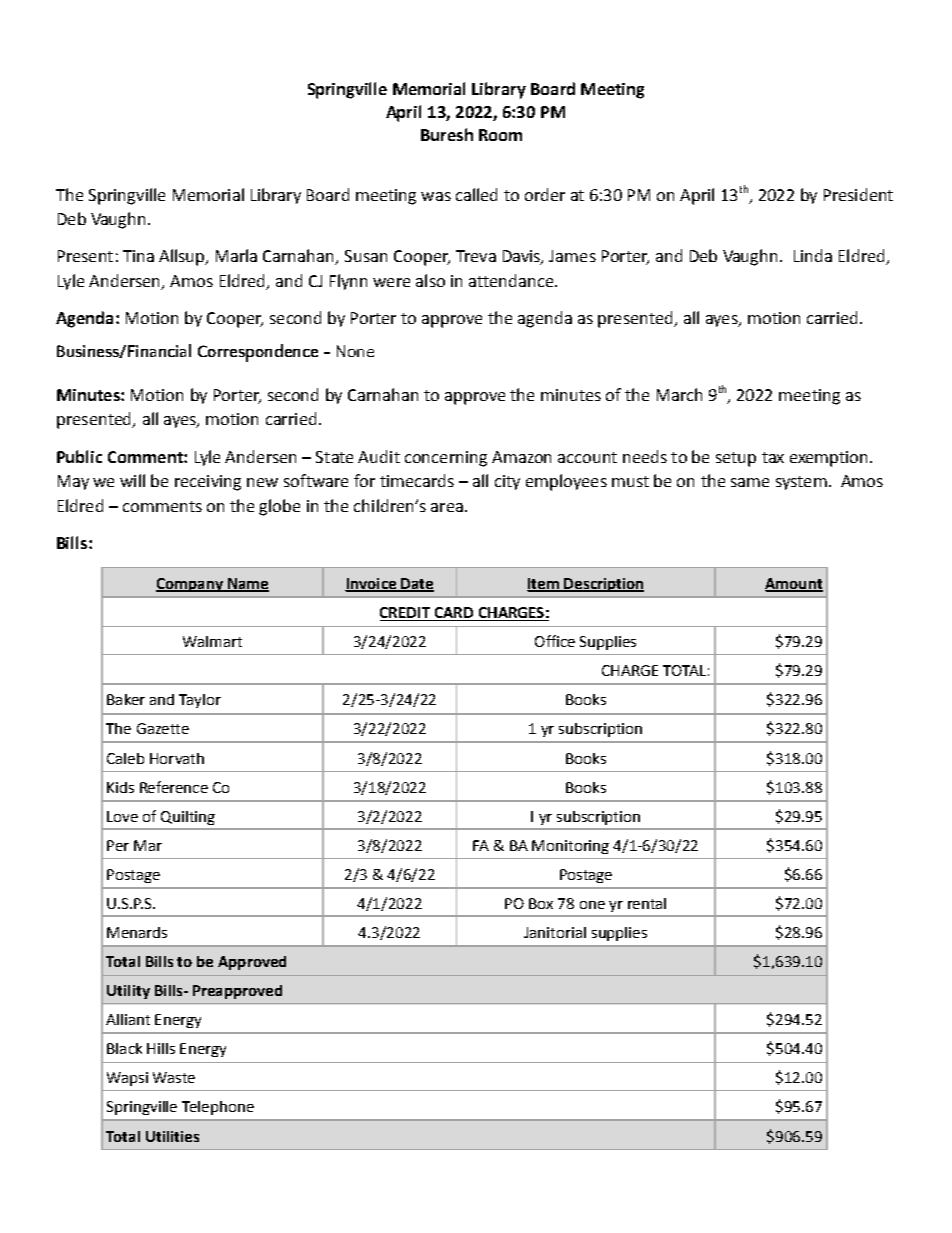  I want to click on Telephone, so click(218, 1108).
